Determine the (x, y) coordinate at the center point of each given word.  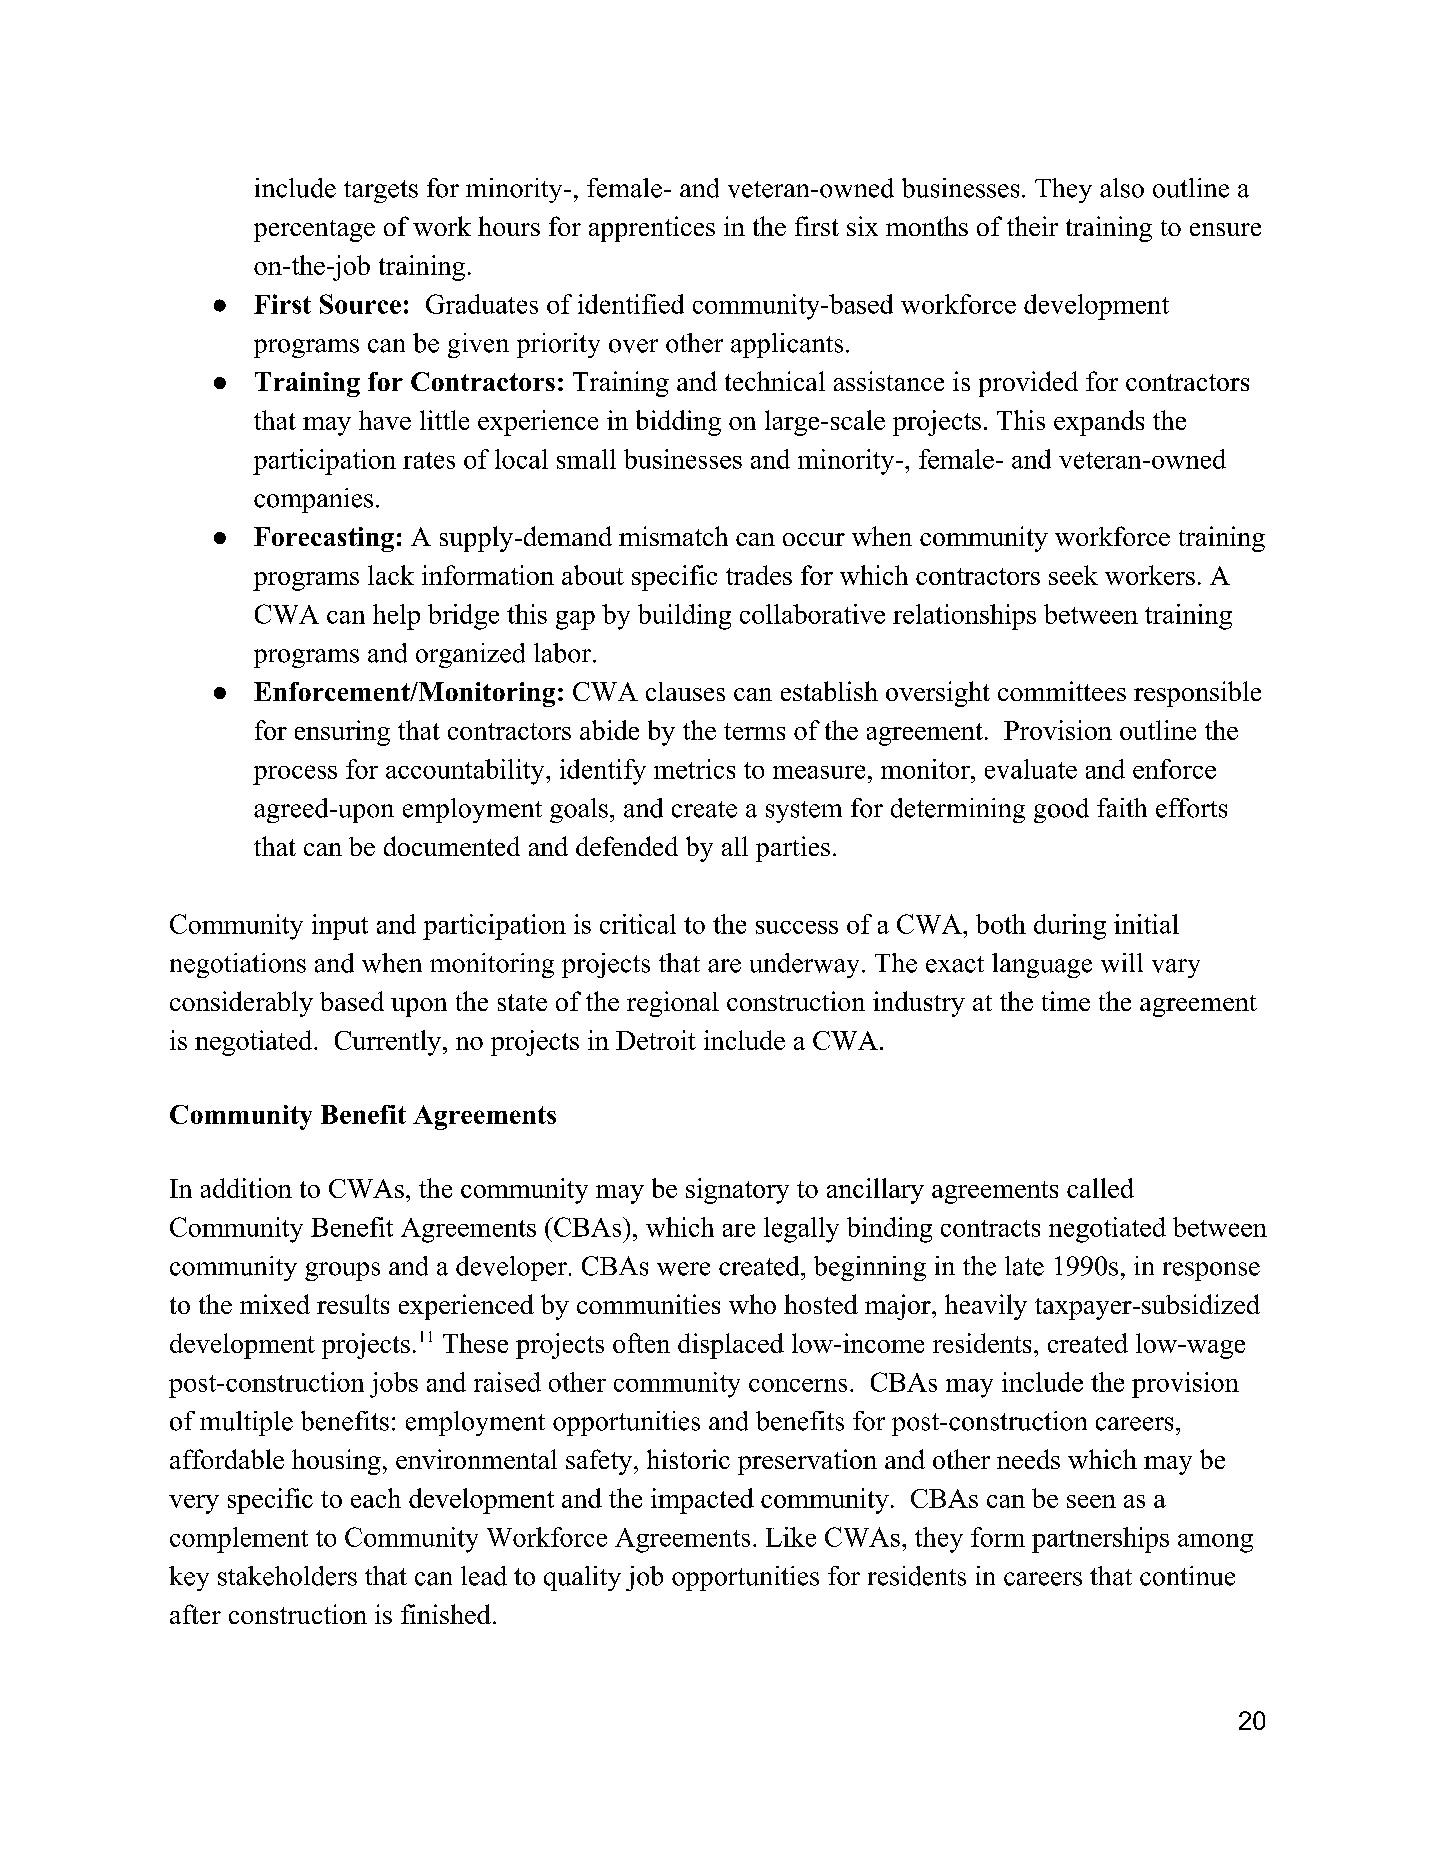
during (1070, 927)
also (1122, 188)
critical (638, 924)
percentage (314, 231)
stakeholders (287, 1576)
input (340, 927)
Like (791, 1537)
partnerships (1100, 1540)
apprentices (652, 229)
